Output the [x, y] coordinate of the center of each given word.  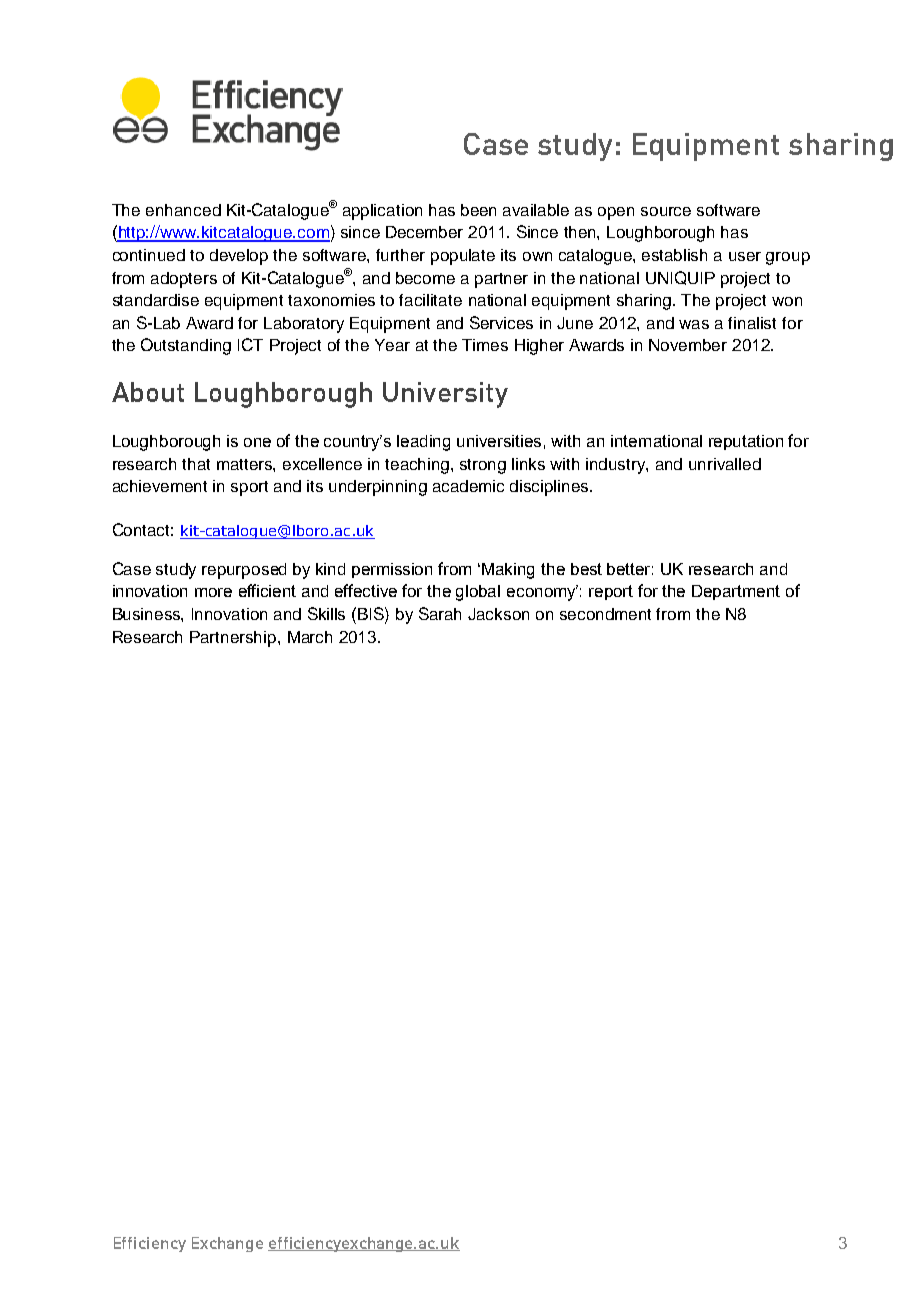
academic [468, 486]
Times [485, 345]
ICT [250, 344]
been [478, 210]
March [310, 637]
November [688, 345]
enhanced [183, 210]
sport [249, 488]
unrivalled [725, 464]
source [666, 211]
